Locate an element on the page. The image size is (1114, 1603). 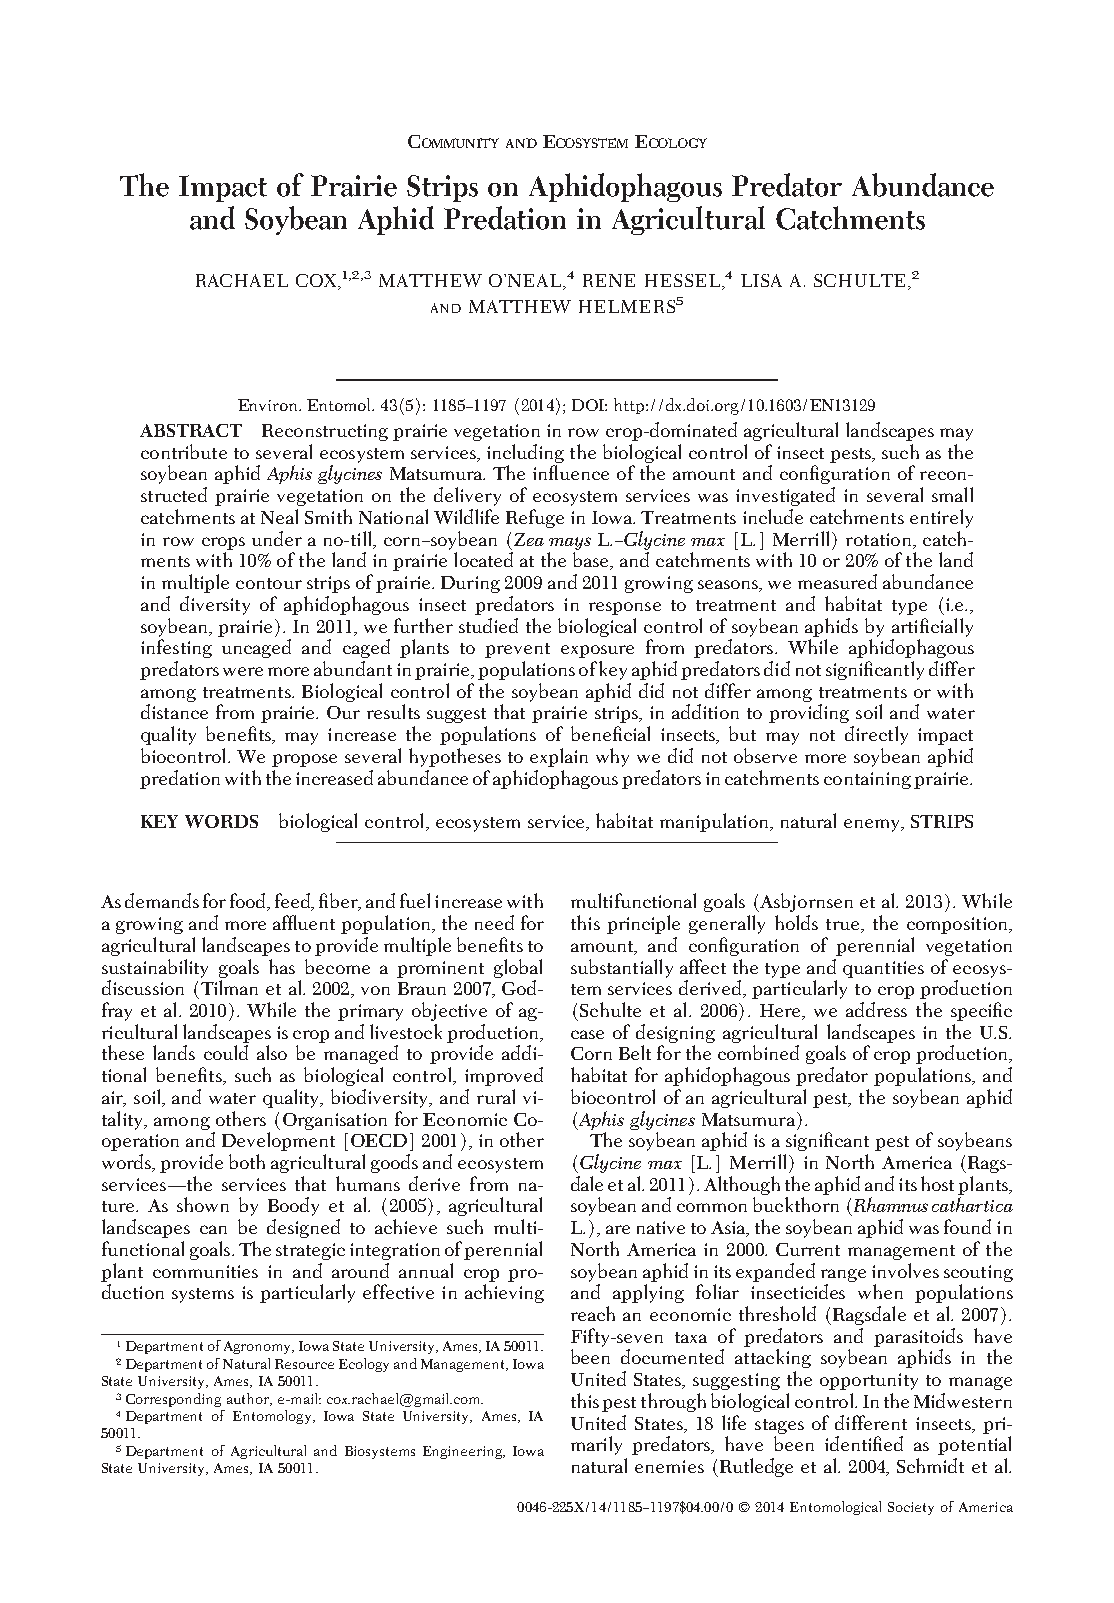
author is located at coordinates (249, 1399).
